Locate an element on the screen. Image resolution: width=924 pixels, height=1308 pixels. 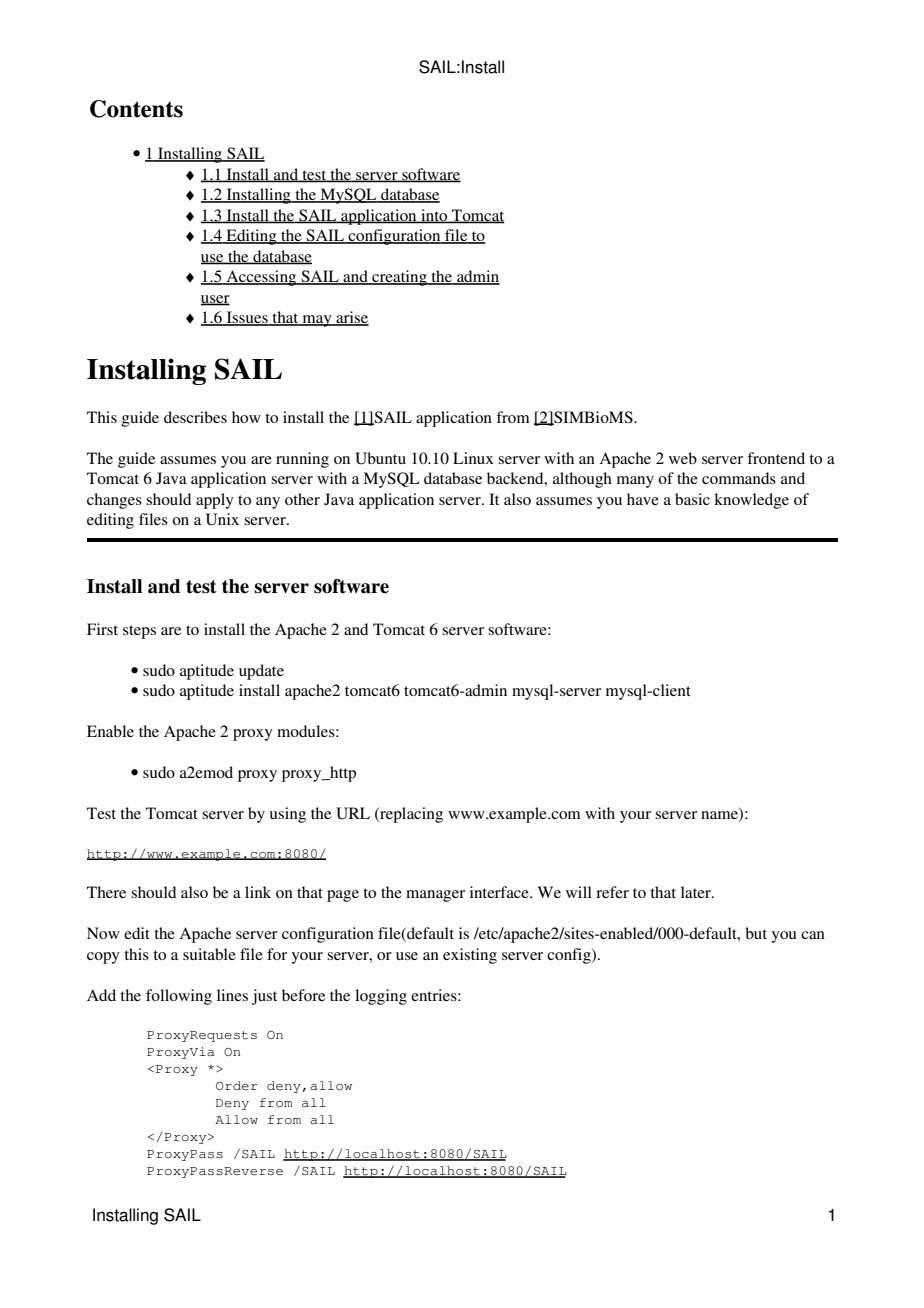
other is located at coordinates (302, 499).
